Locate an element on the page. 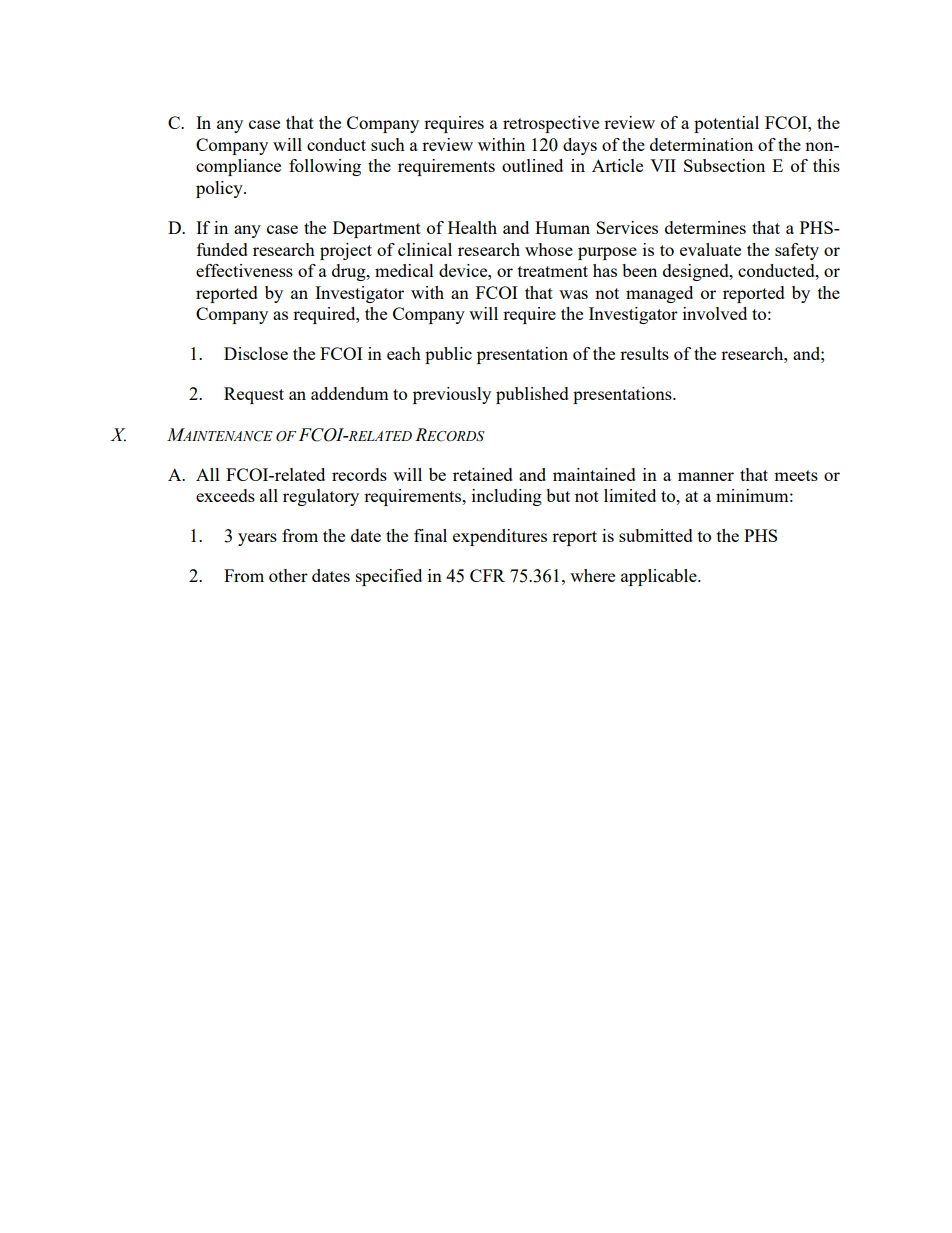 Image resolution: width=952 pixels, height=1233 pixels. was is located at coordinates (573, 294).
